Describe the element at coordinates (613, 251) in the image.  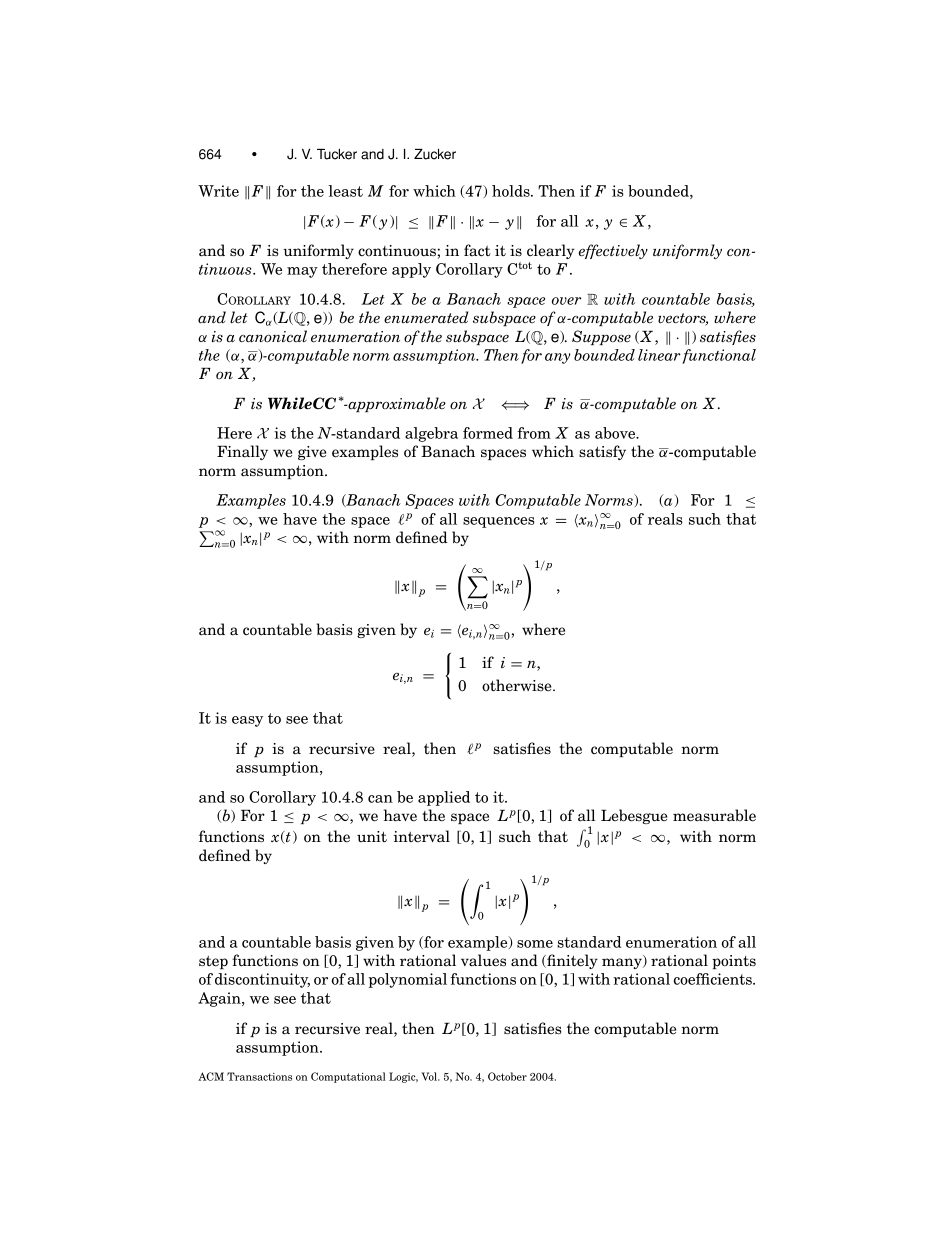
I see `effectively` at that location.
